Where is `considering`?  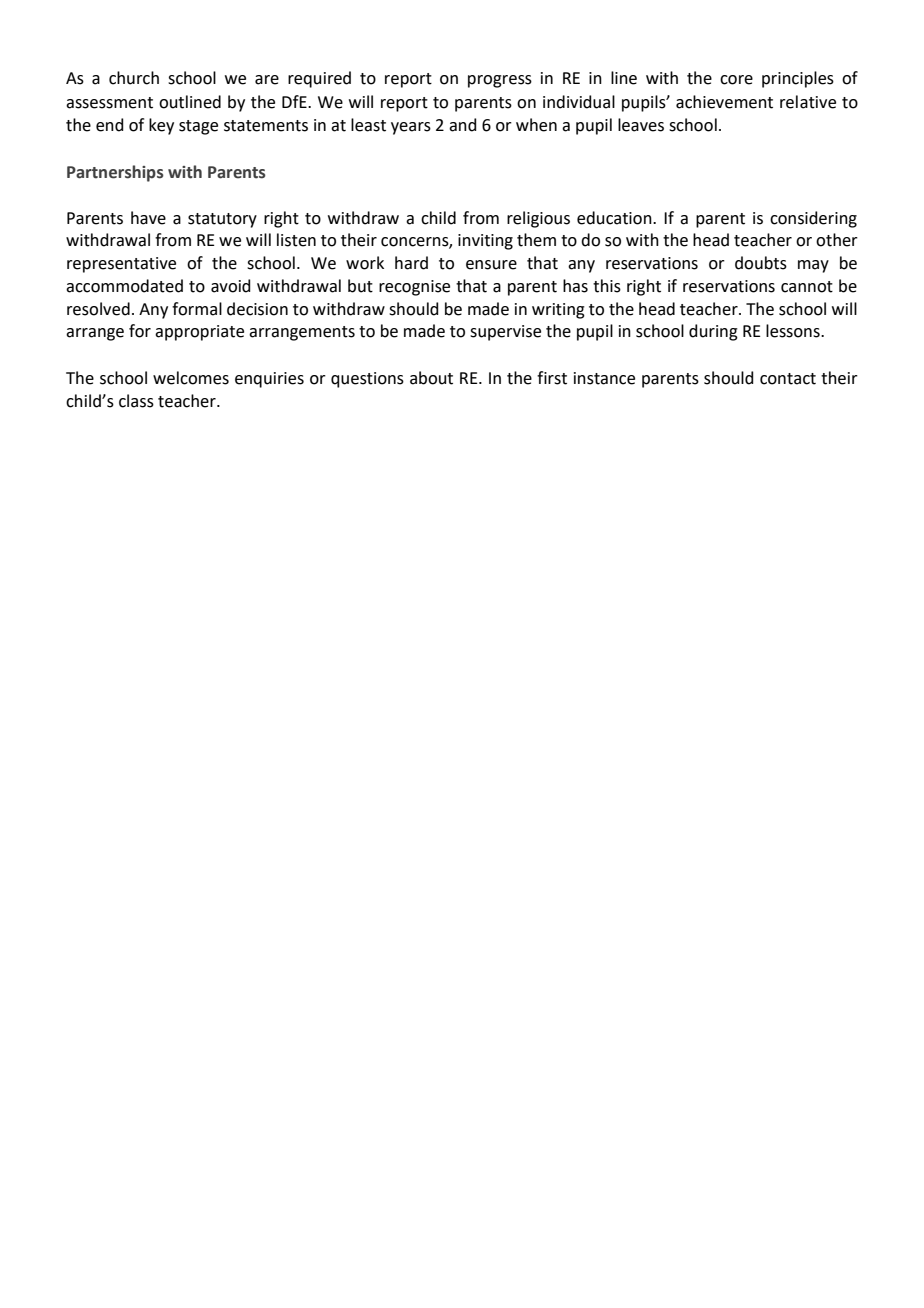 considering is located at coordinates (813, 219).
